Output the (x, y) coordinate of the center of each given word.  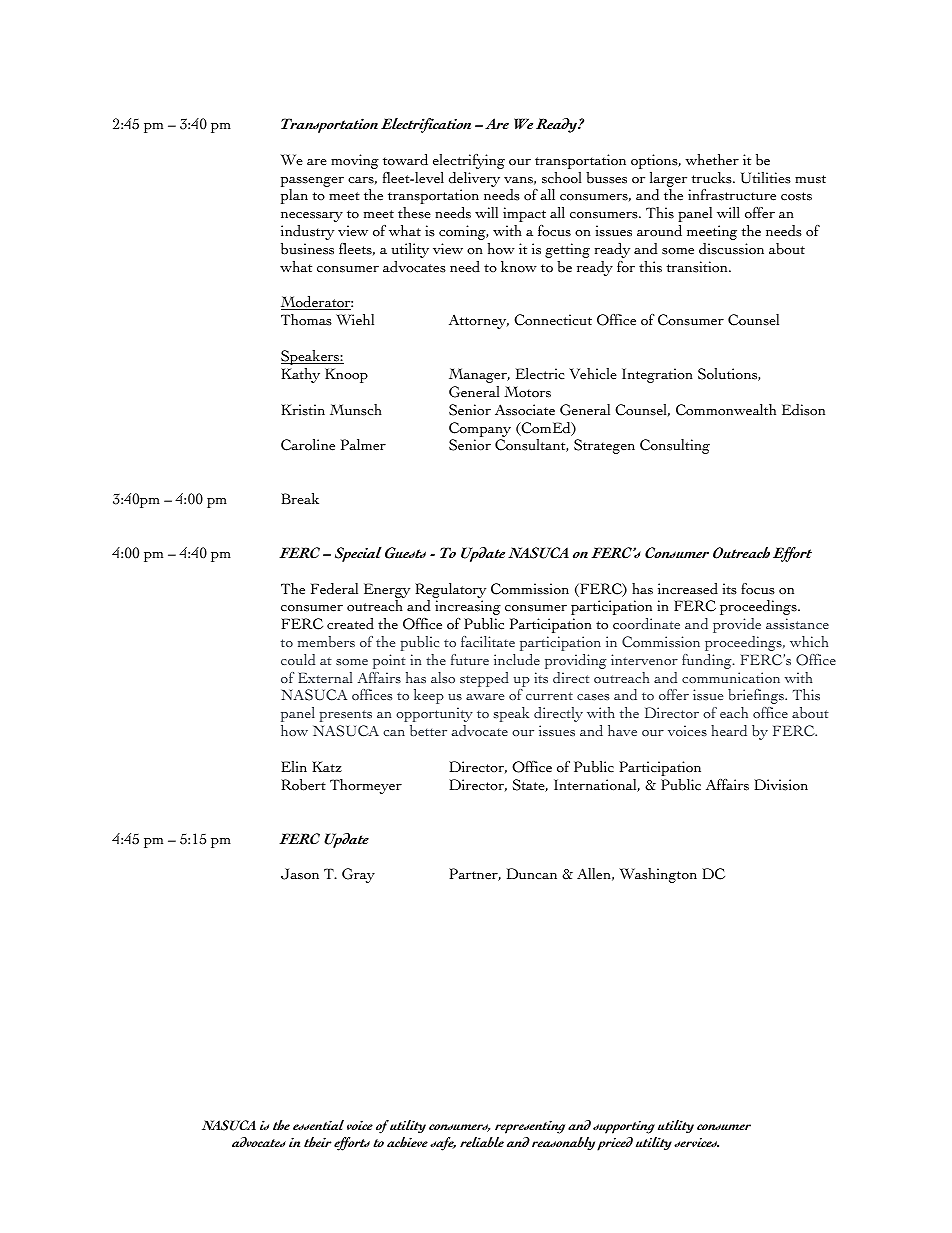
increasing (468, 607)
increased (688, 589)
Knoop (346, 375)
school (561, 178)
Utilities (766, 178)
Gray (358, 875)
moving (355, 161)
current (549, 696)
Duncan (532, 874)
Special (358, 554)
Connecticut (553, 320)
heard (729, 730)
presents (346, 716)
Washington (658, 875)
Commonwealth (726, 410)
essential (318, 1125)
